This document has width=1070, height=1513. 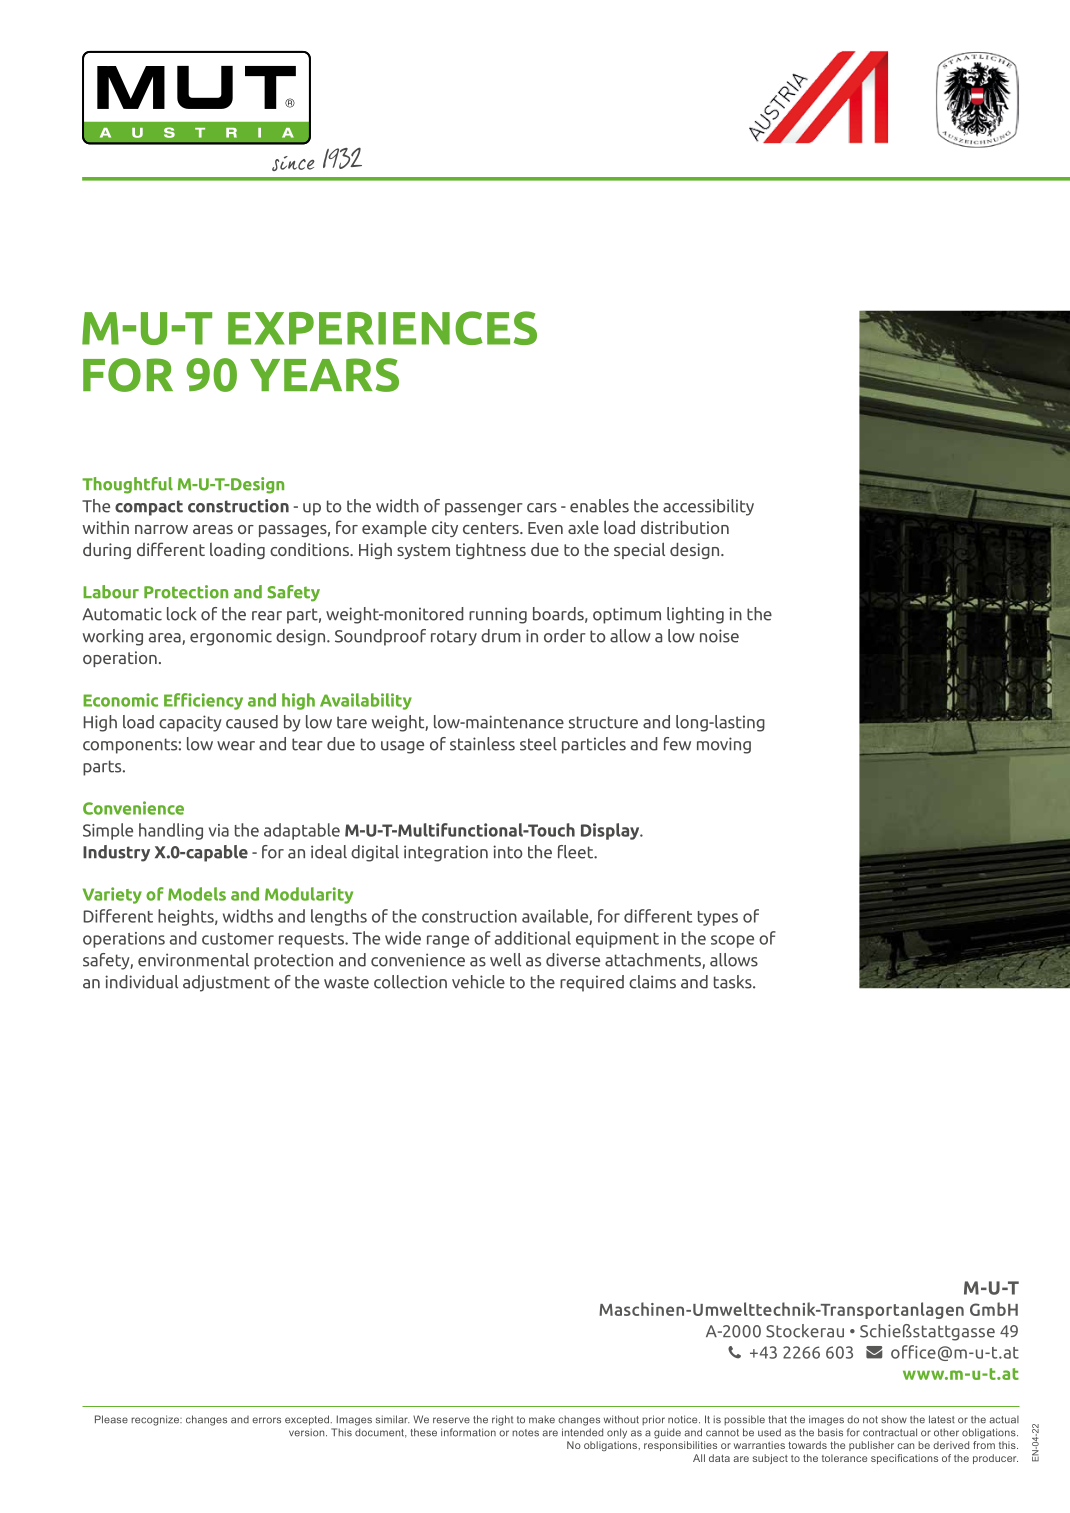 What do you see at coordinates (732, 941) in the document?
I see `scope` at bounding box center [732, 941].
